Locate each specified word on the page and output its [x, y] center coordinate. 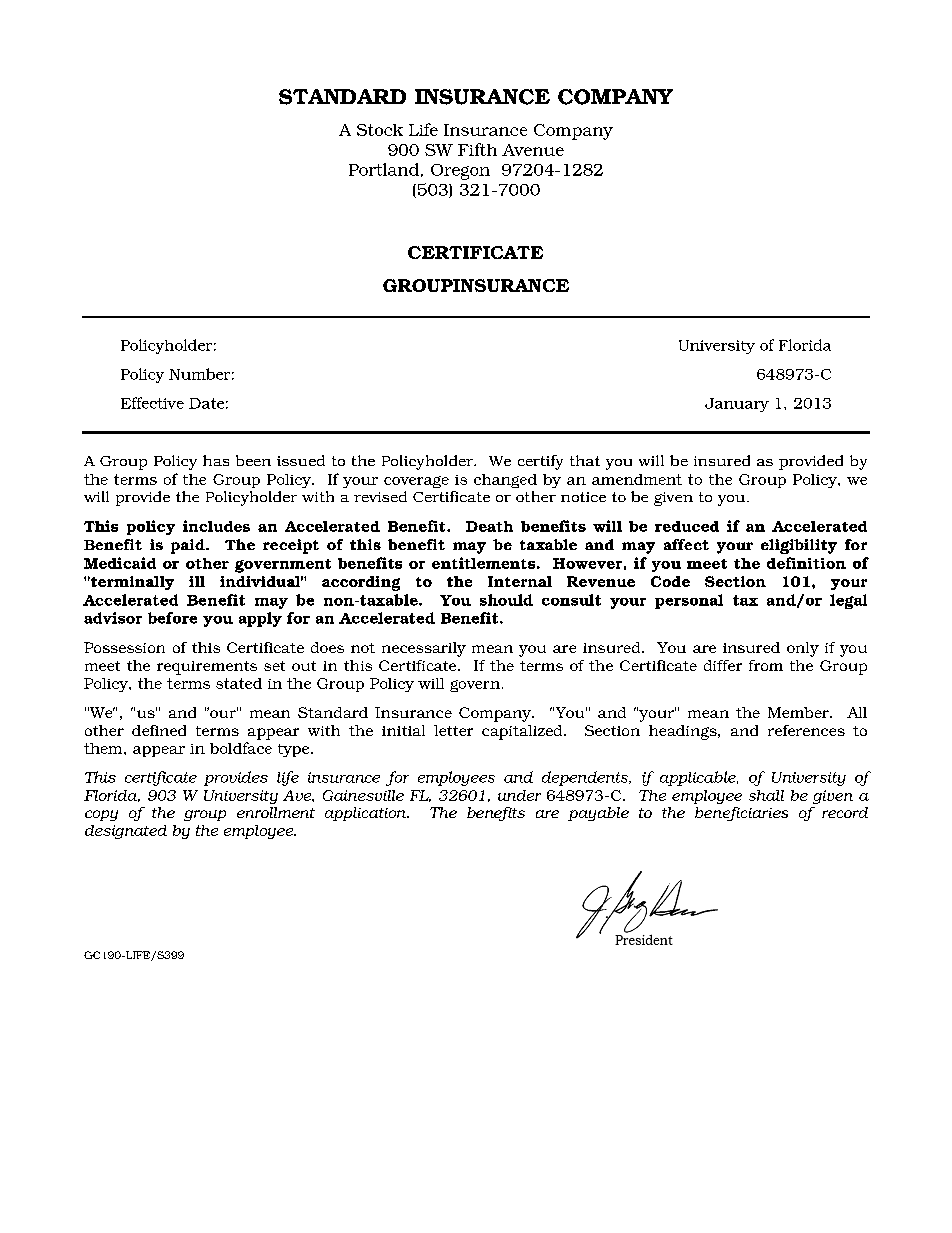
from [766, 665]
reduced [687, 526]
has [216, 460]
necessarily [424, 649]
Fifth [477, 149]
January [737, 405]
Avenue [533, 150]
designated [126, 832]
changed [505, 481]
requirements [207, 668]
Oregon [460, 172]
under [519, 795]
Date [206, 403]
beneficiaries [741, 814]
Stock [380, 130]
